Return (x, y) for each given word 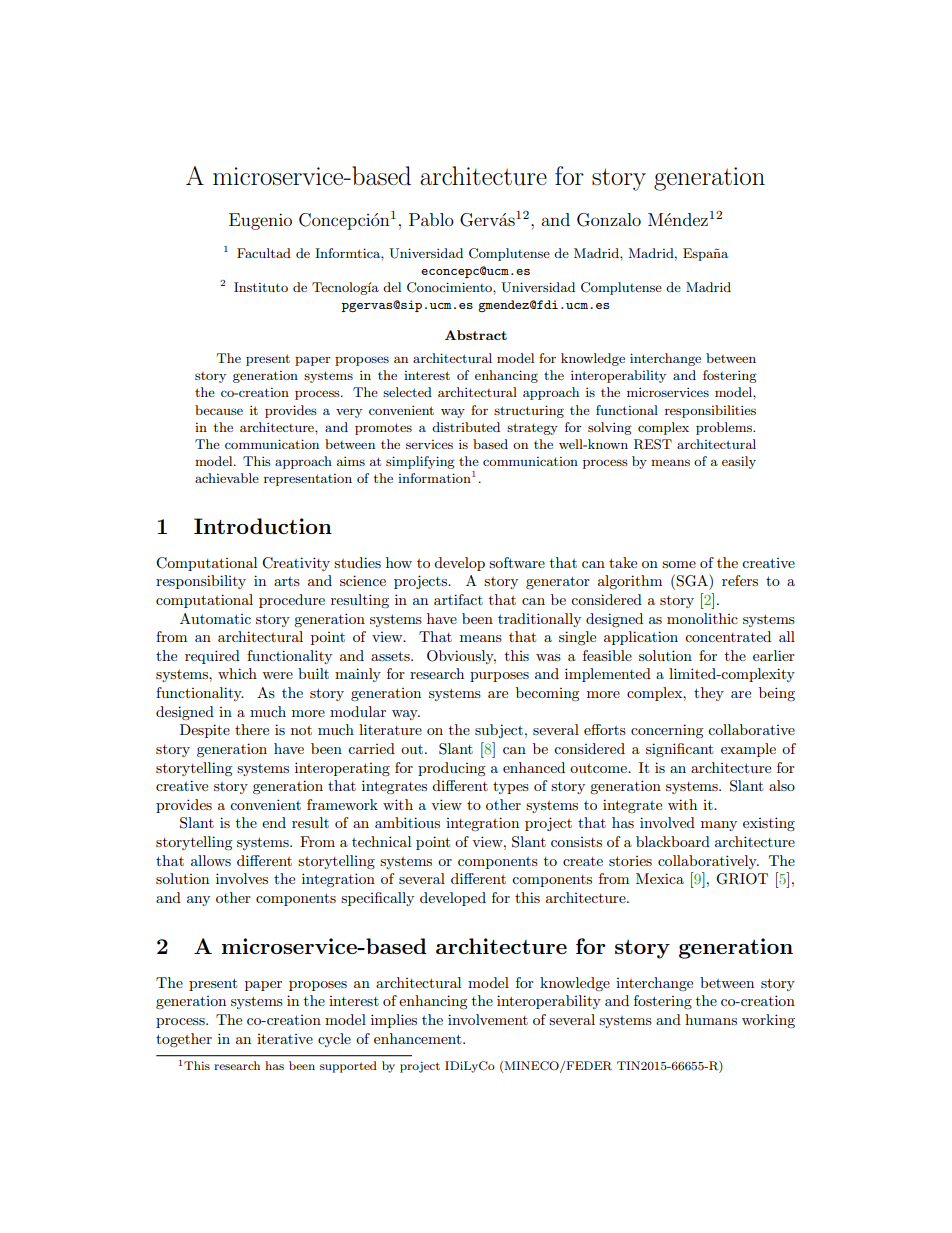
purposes (499, 677)
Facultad (264, 253)
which (237, 673)
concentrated (728, 636)
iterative (285, 1039)
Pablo (431, 219)
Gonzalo (609, 220)
